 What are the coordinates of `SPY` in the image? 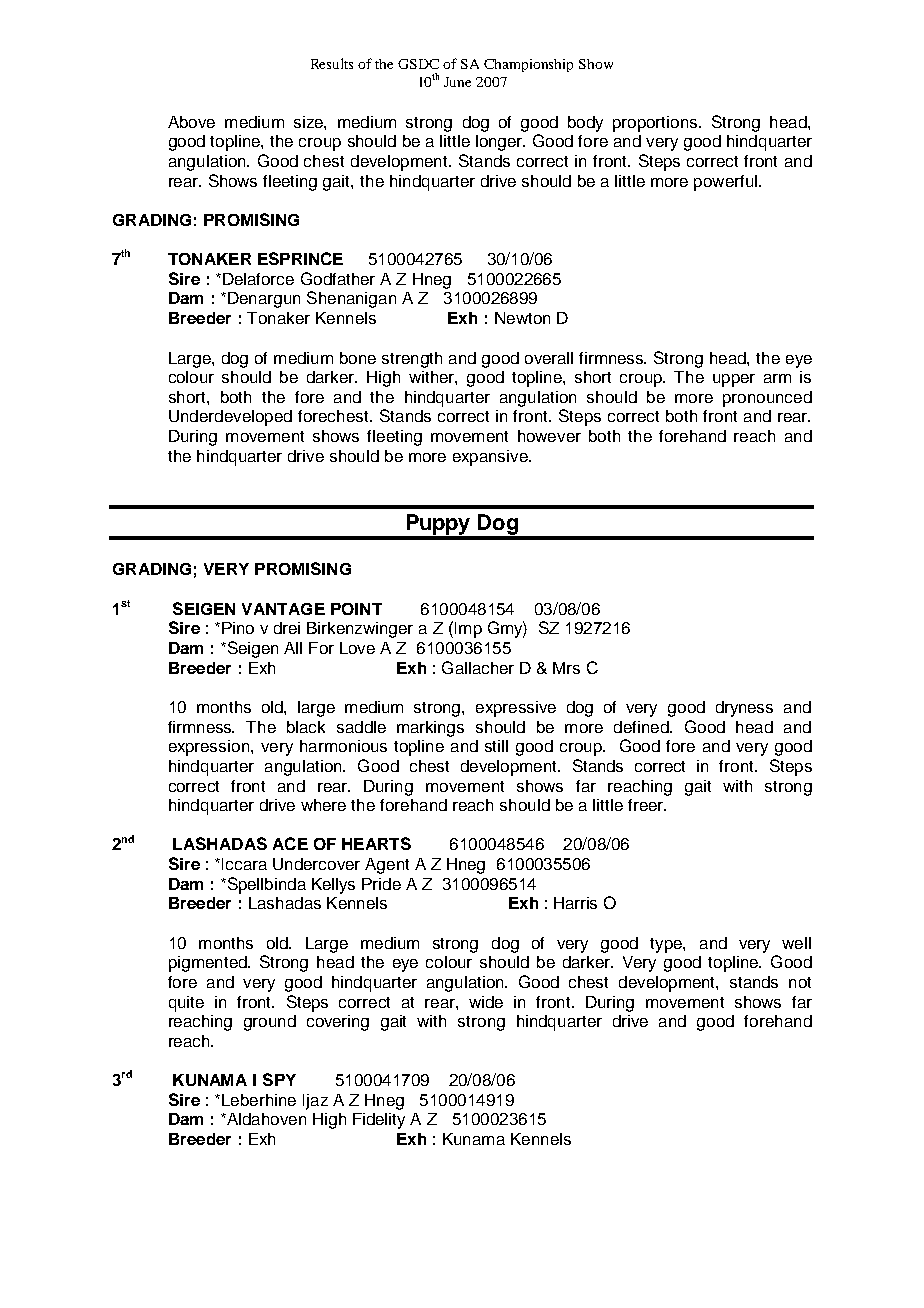 It's located at (279, 1079).
